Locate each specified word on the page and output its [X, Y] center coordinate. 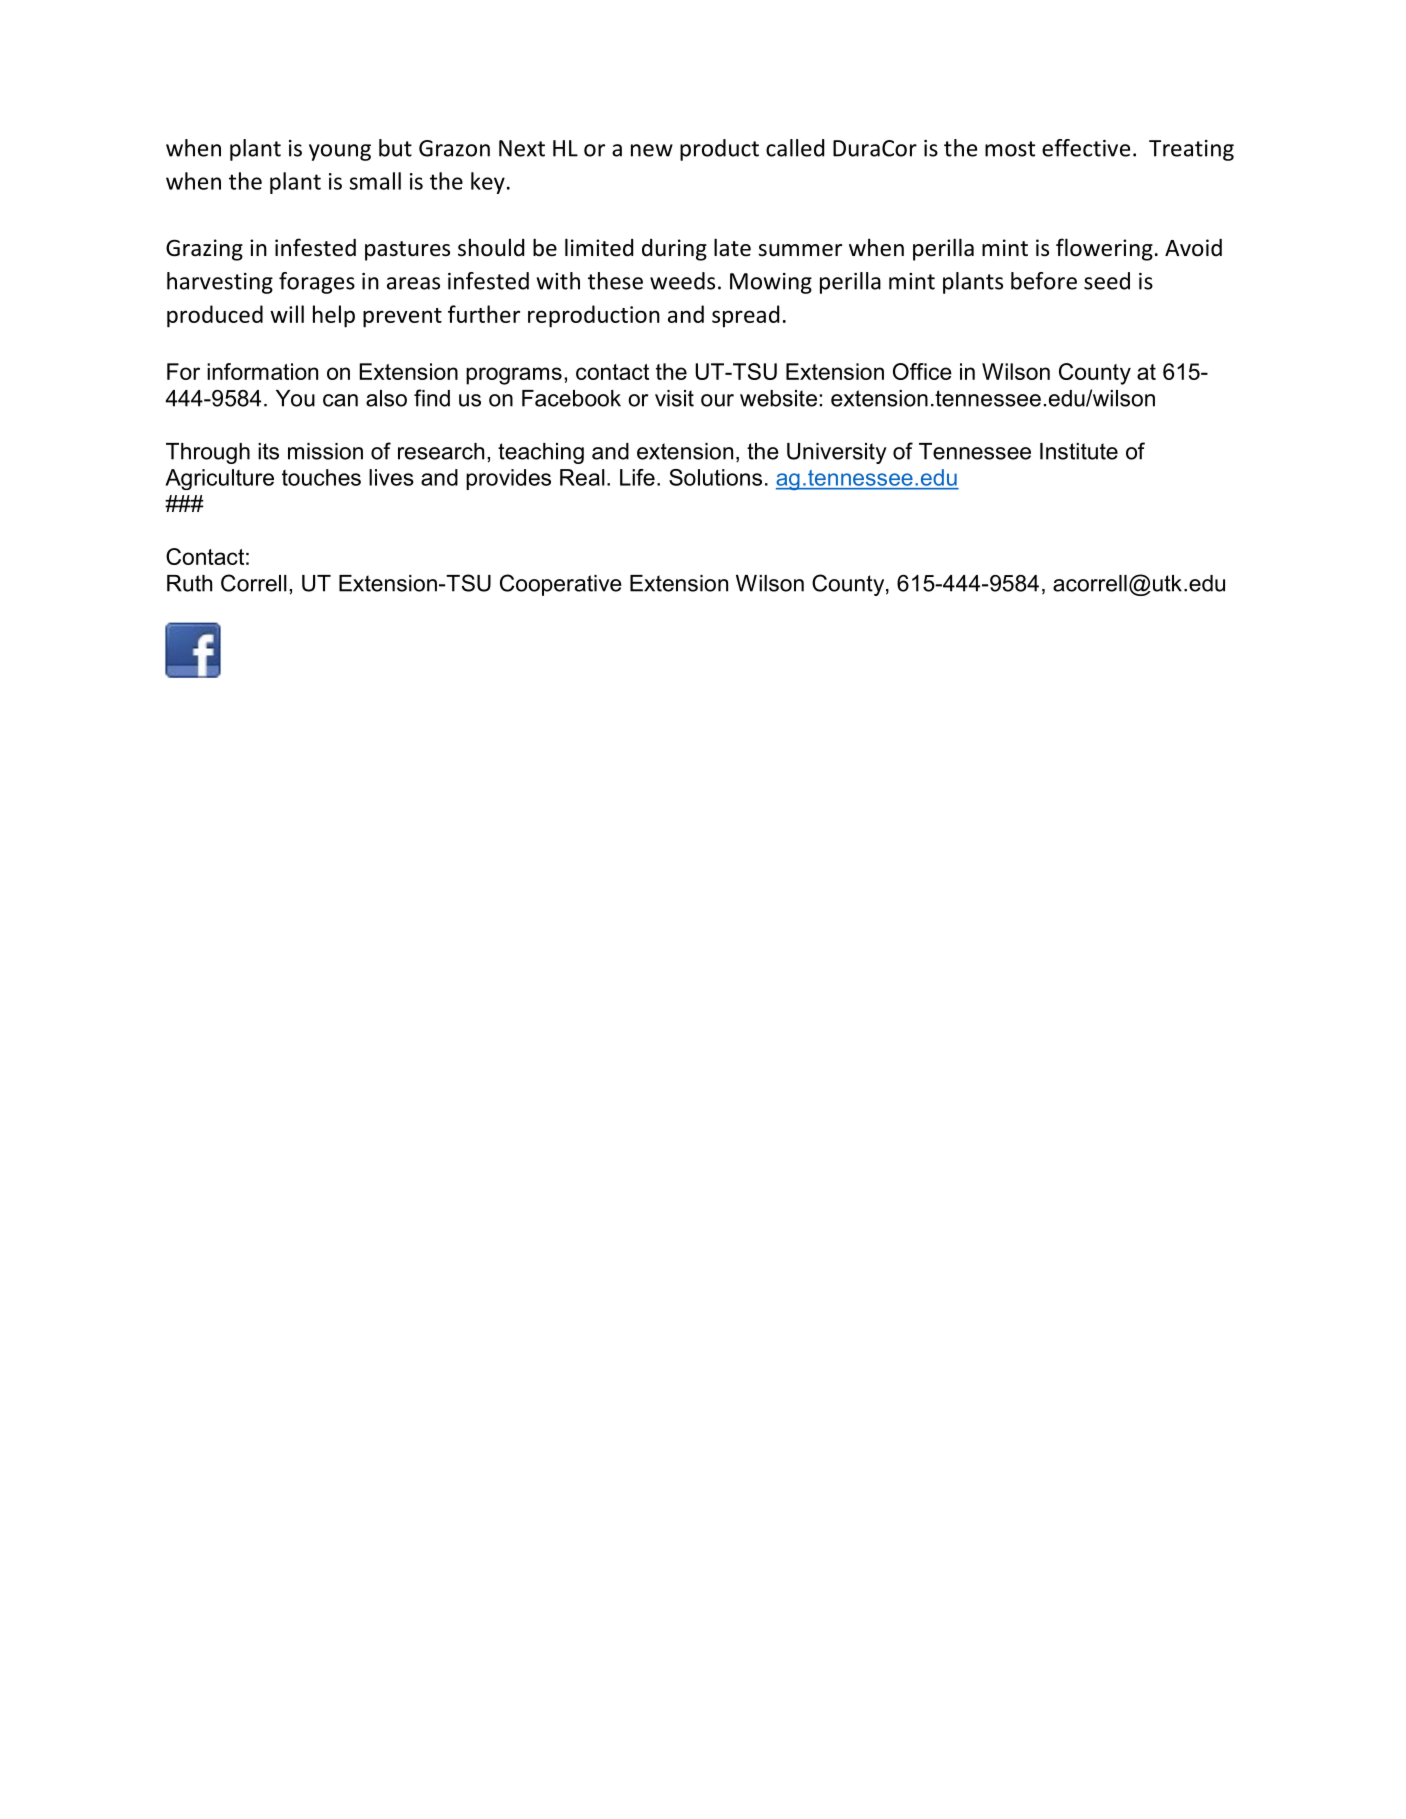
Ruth [189, 583]
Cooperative [561, 585]
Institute [1079, 451]
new [652, 150]
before [1044, 281]
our [717, 400]
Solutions [715, 477]
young [340, 152]
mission [325, 451]
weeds [682, 281]
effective [1086, 148]
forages [317, 283]
